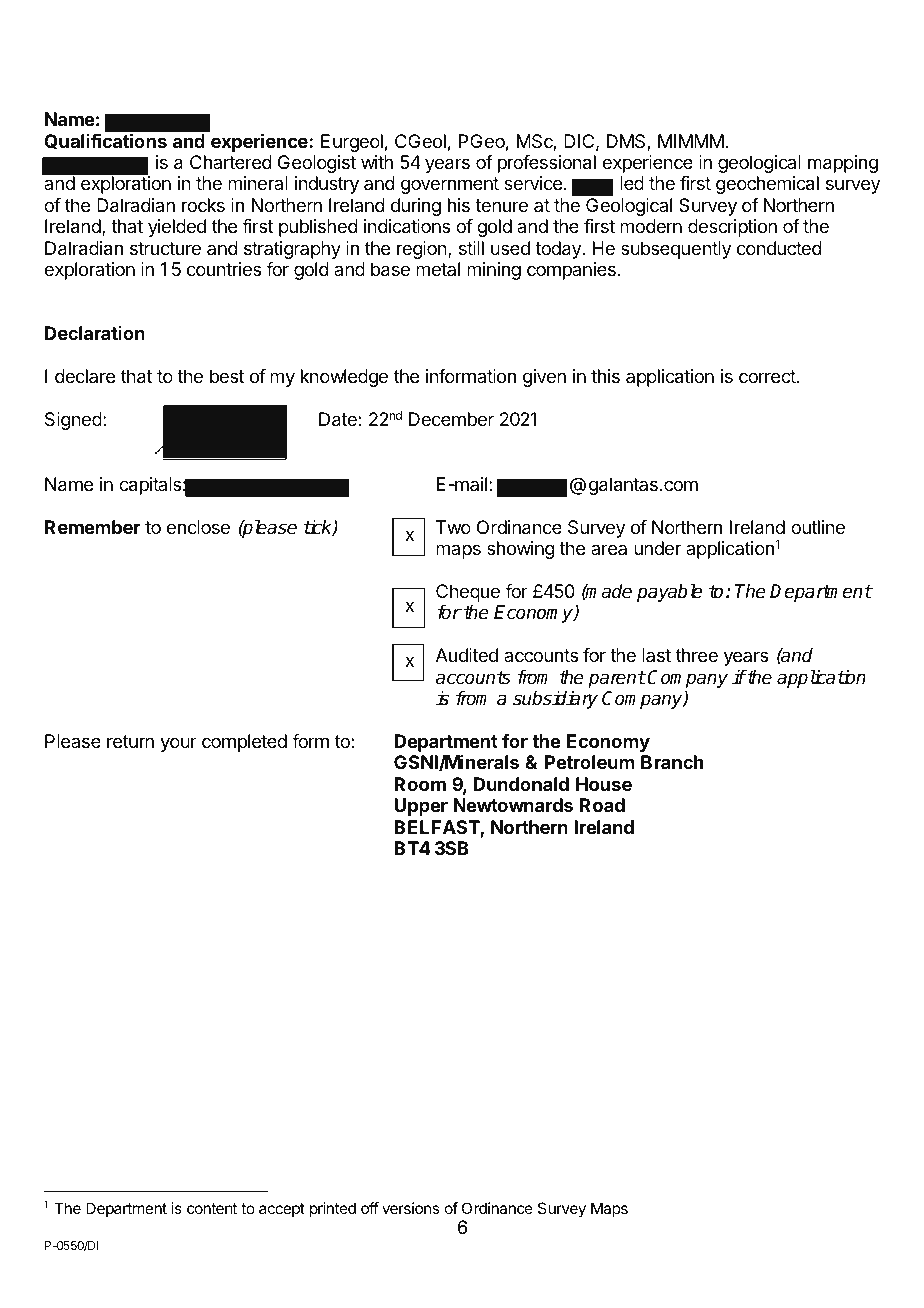  What do you see at coordinates (467, 655) in the screenshot?
I see `Audited` at bounding box center [467, 655].
